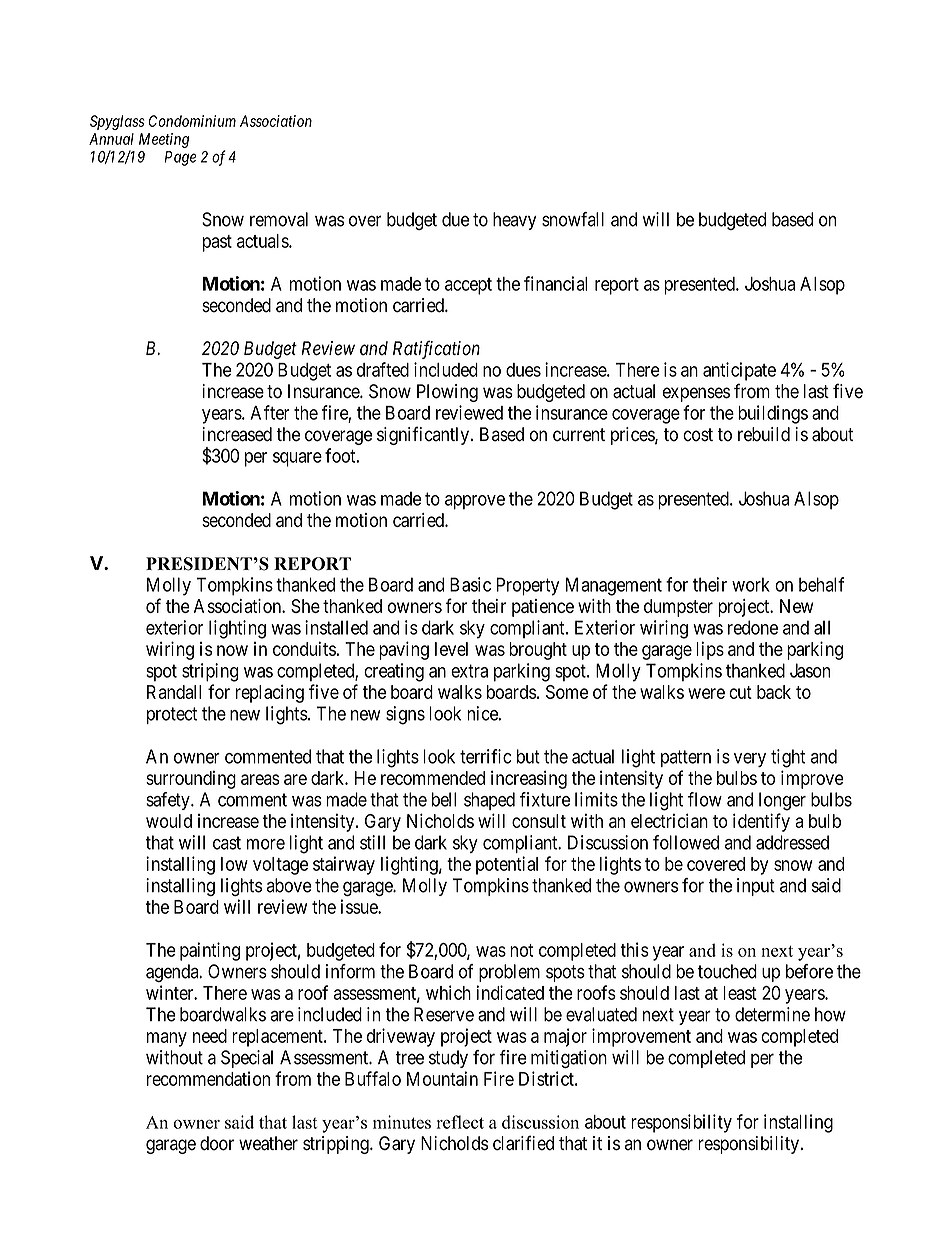 This screenshot has width=952, height=1233. Describe the element at coordinates (555, 283) in the screenshot. I see `financial` at that location.
